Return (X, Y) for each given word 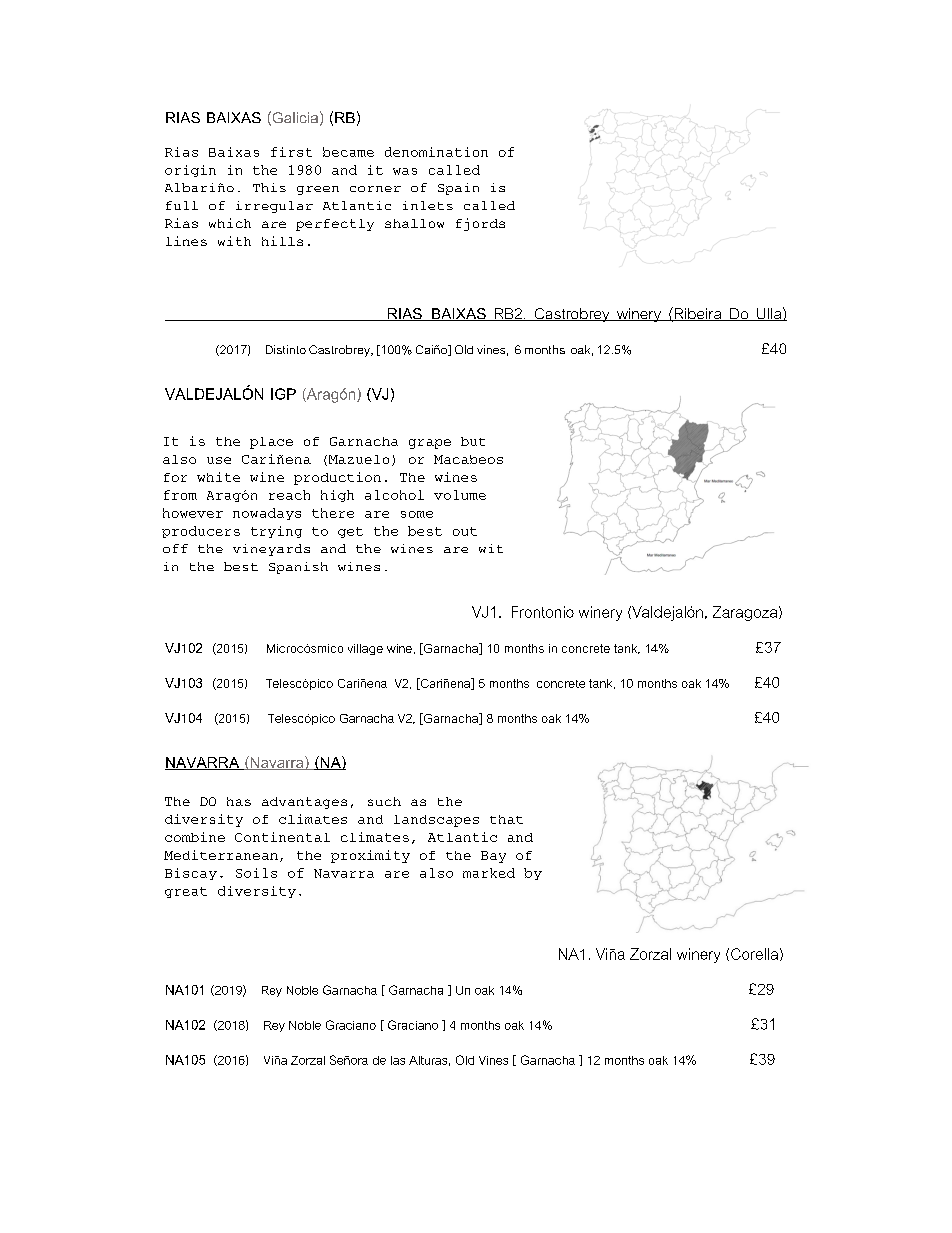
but (473, 441)
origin (190, 171)
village (365, 649)
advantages (304, 803)
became (348, 152)
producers (201, 532)
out (465, 531)
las (398, 1060)
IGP (283, 394)
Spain (458, 189)
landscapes (436, 821)
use (219, 460)
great (186, 892)
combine (195, 837)
